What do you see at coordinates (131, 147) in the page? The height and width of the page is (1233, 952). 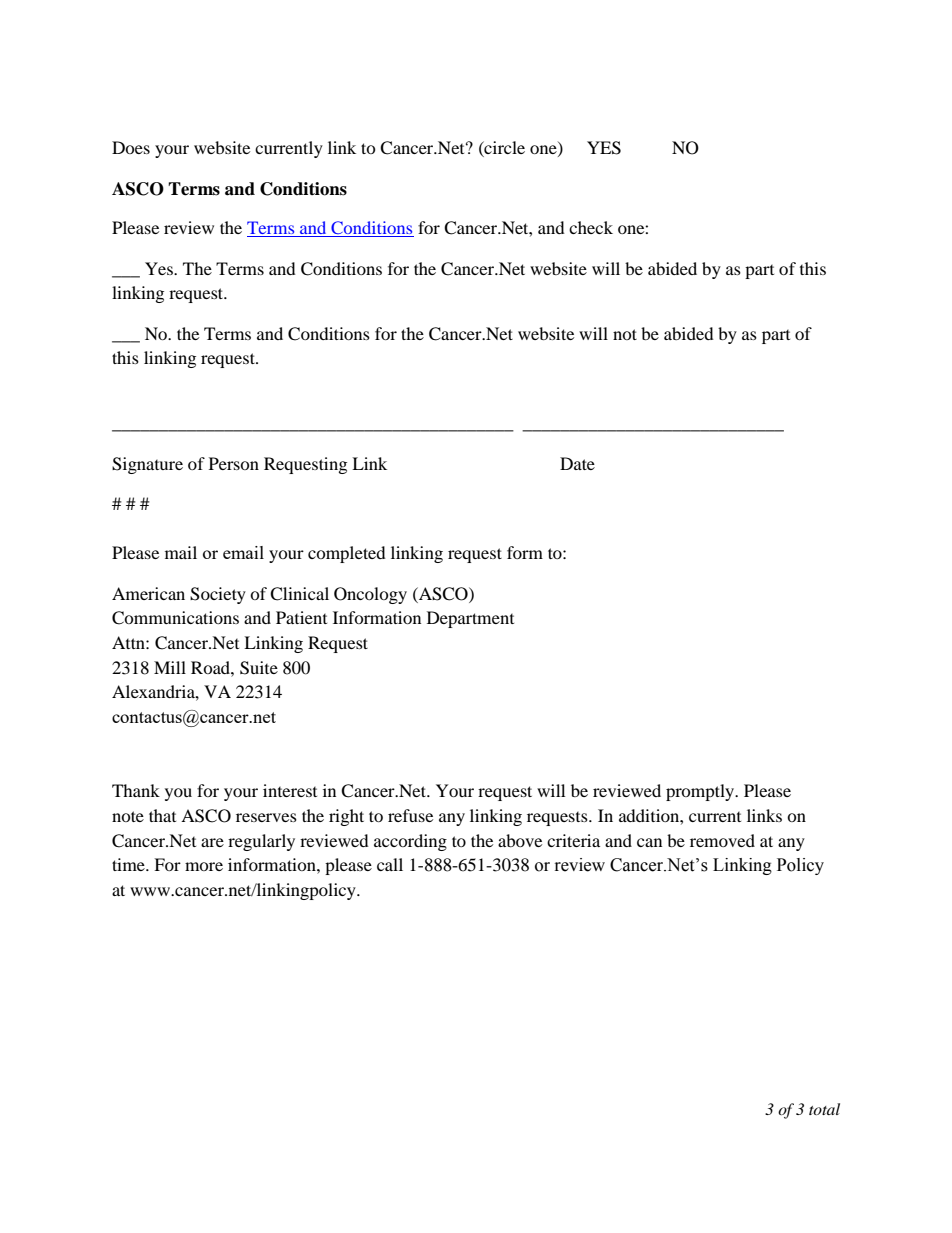 I see `Does` at bounding box center [131, 147].
